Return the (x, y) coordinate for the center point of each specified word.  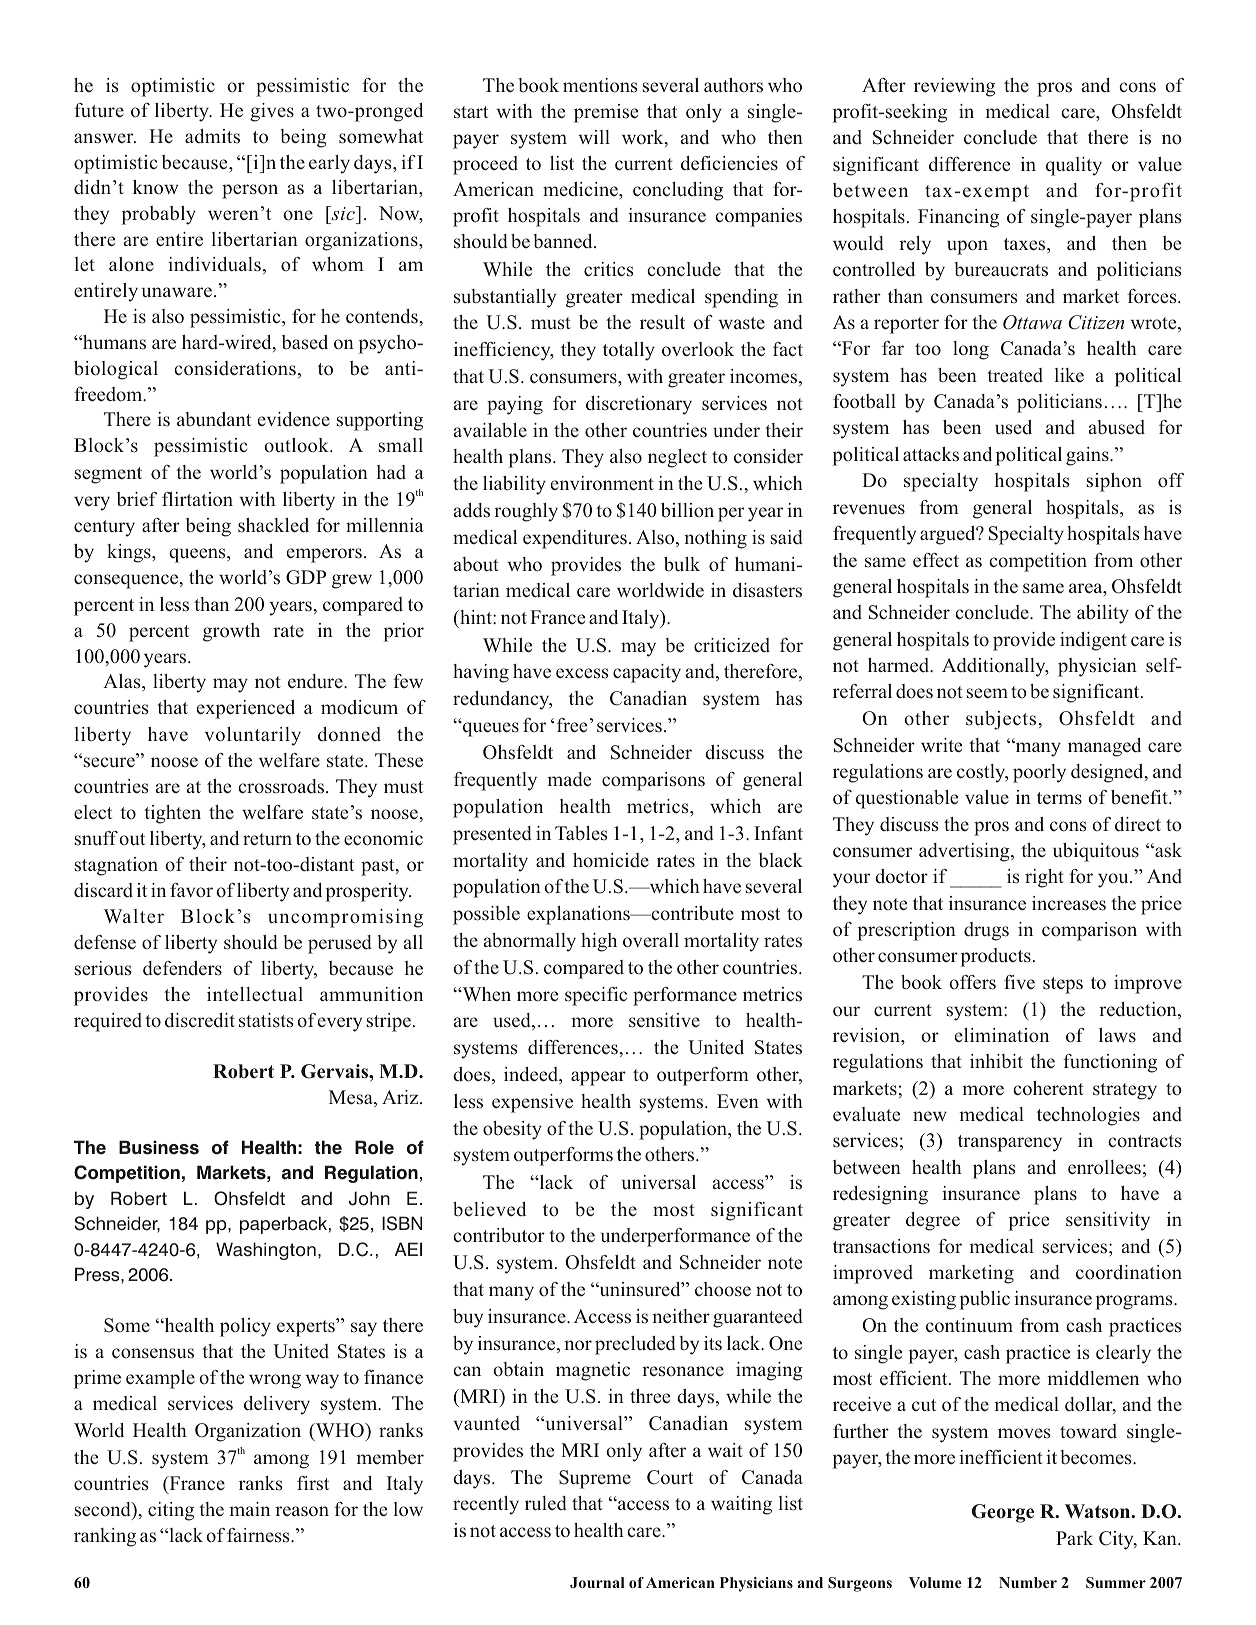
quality (1074, 166)
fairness (259, 1535)
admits (212, 136)
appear (598, 1078)
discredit (200, 1020)
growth (231, 632)
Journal (597, 1582)
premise (606, 113)
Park (1074, 1538)
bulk (682, 564)
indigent (1093, 641)
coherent (1048, 1088)
